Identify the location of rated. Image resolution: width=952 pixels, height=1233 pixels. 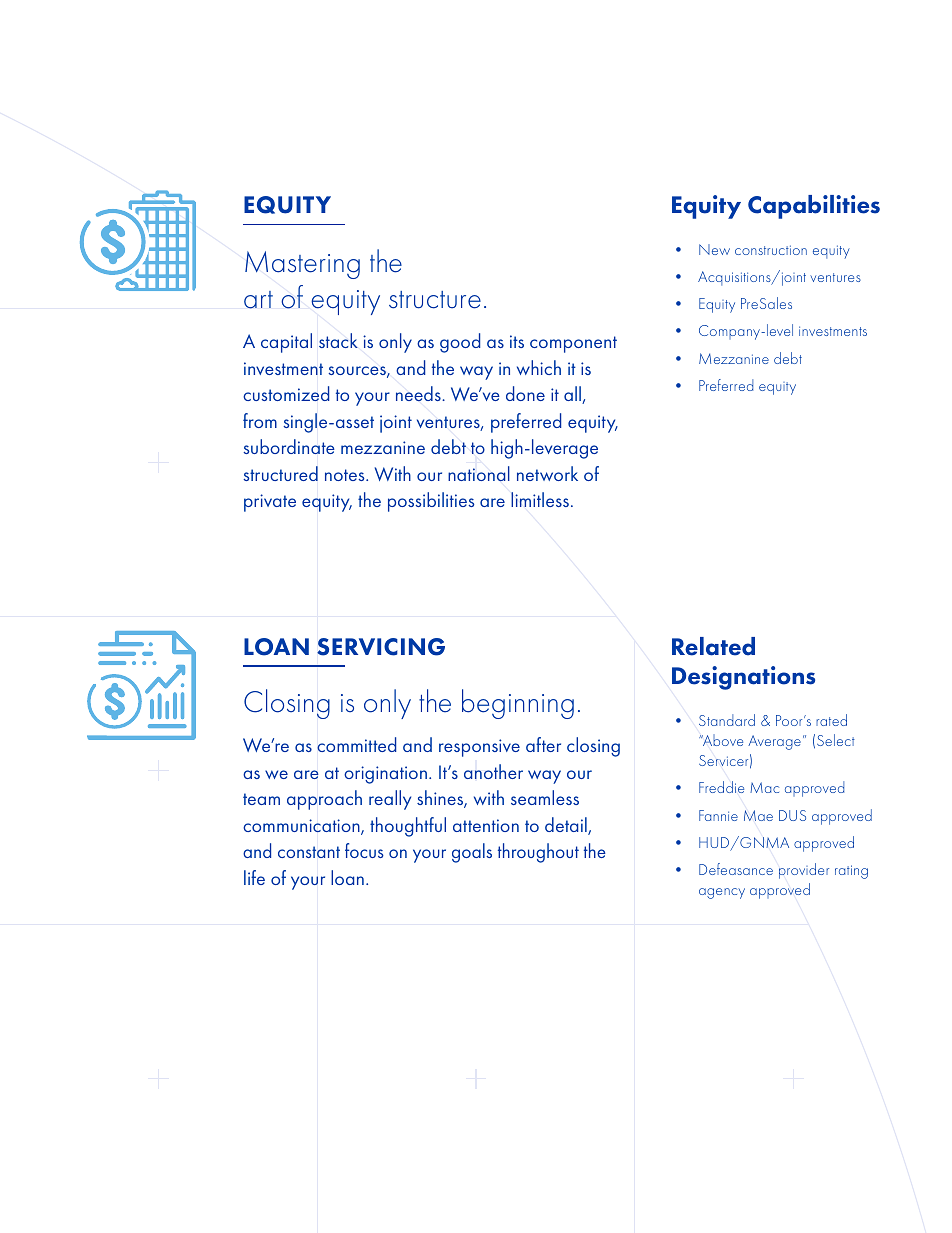
(831, 720).
